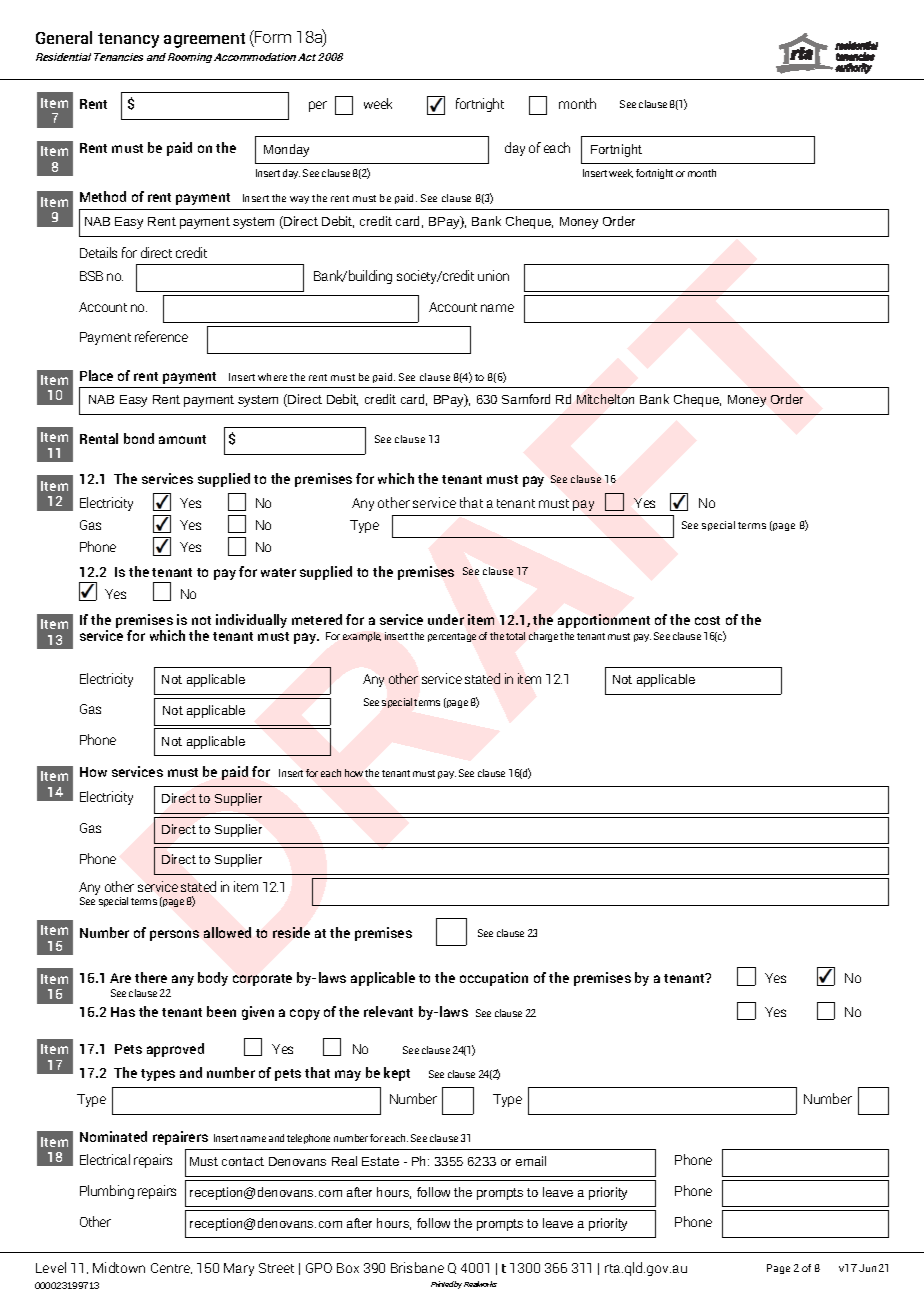 Image resolution: width=924 pixels, height=1308 pixels. I want to click on Box, so click(348, 1268).
